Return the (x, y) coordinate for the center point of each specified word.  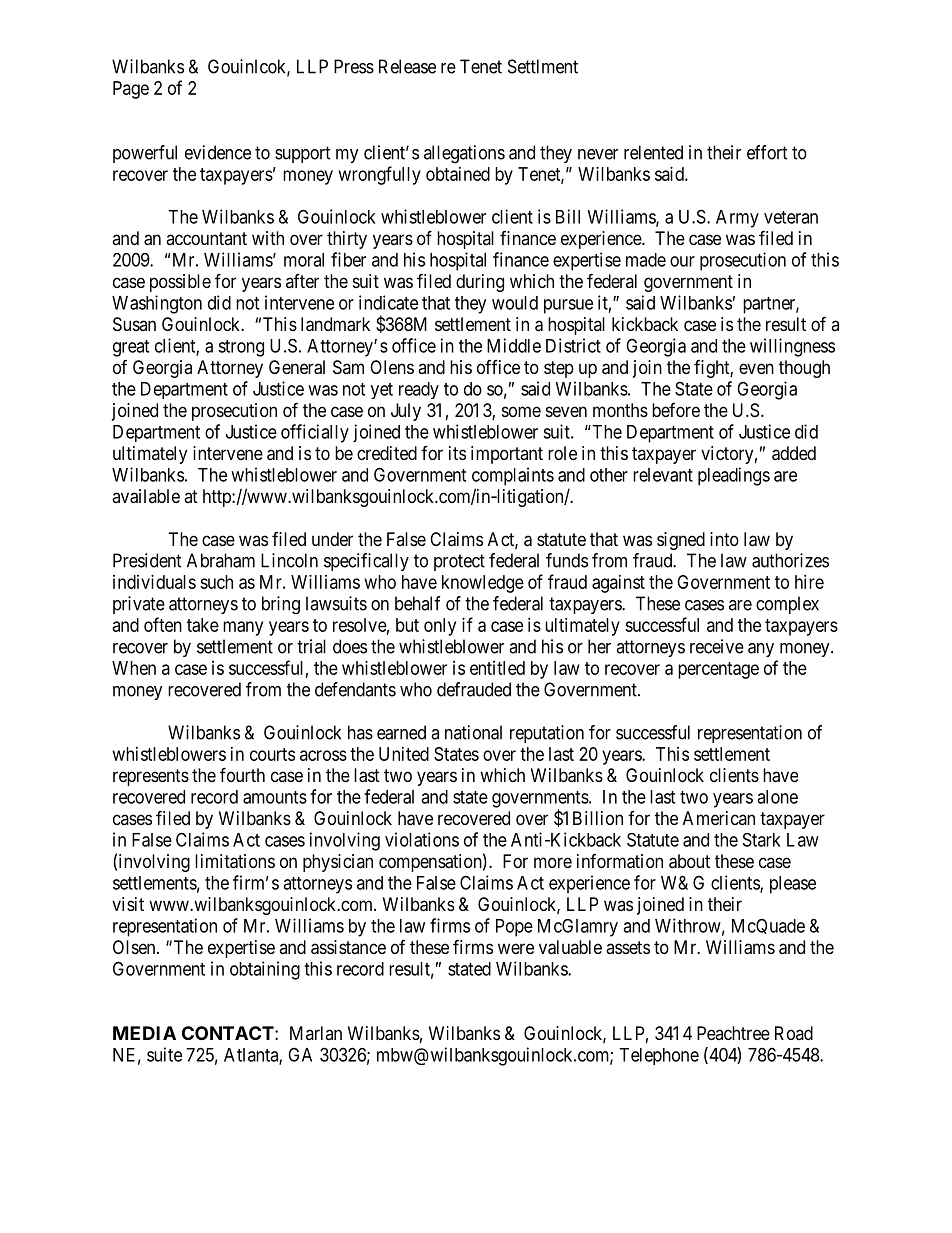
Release (407, 66)
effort (767, 152)
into (724, 539)
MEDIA (144, 1033)
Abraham (221, 560)
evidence (218, 152)
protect (459, 562)
